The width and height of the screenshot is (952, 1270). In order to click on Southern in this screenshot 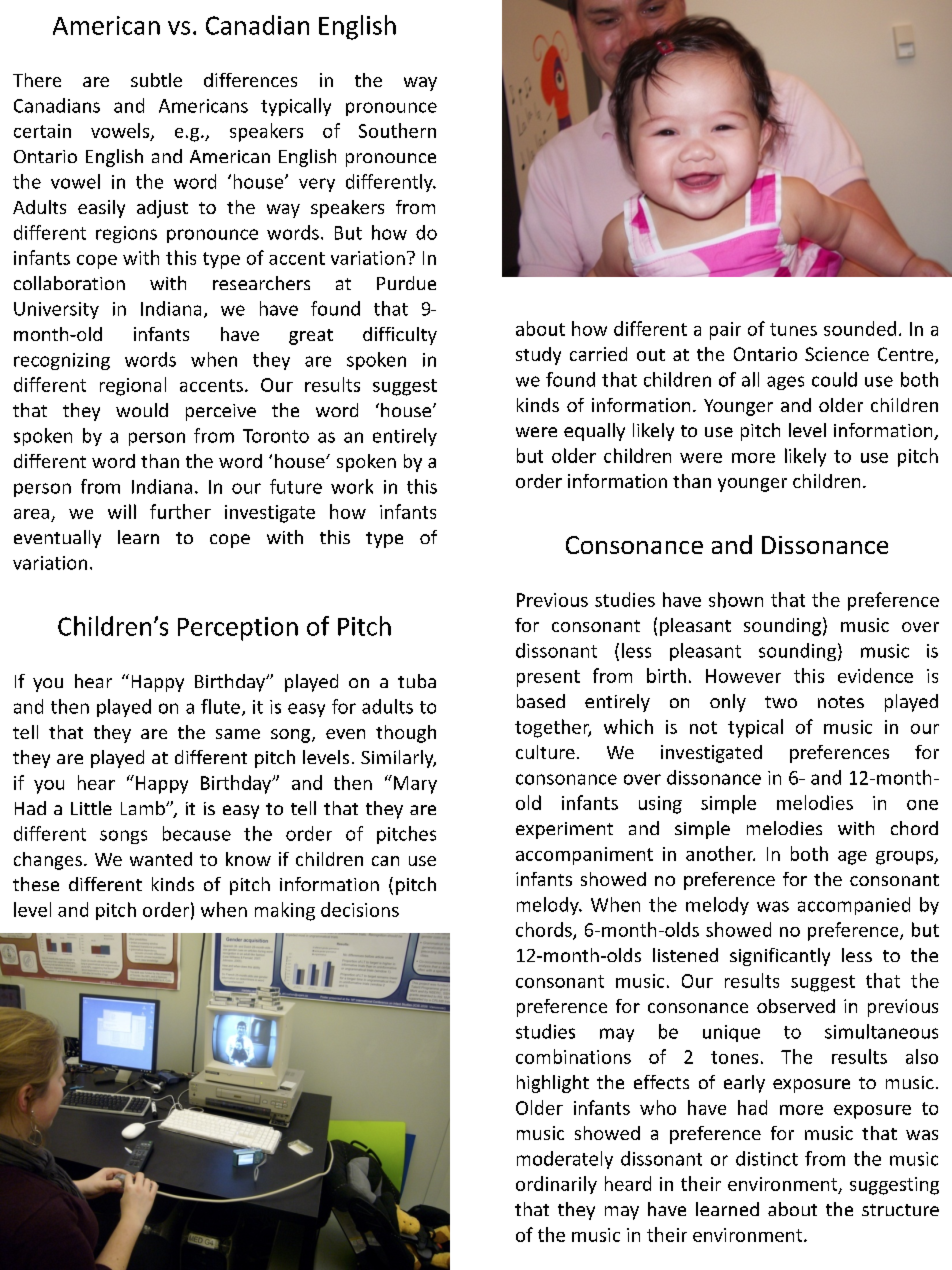, I will do `click(397, 130)`.
